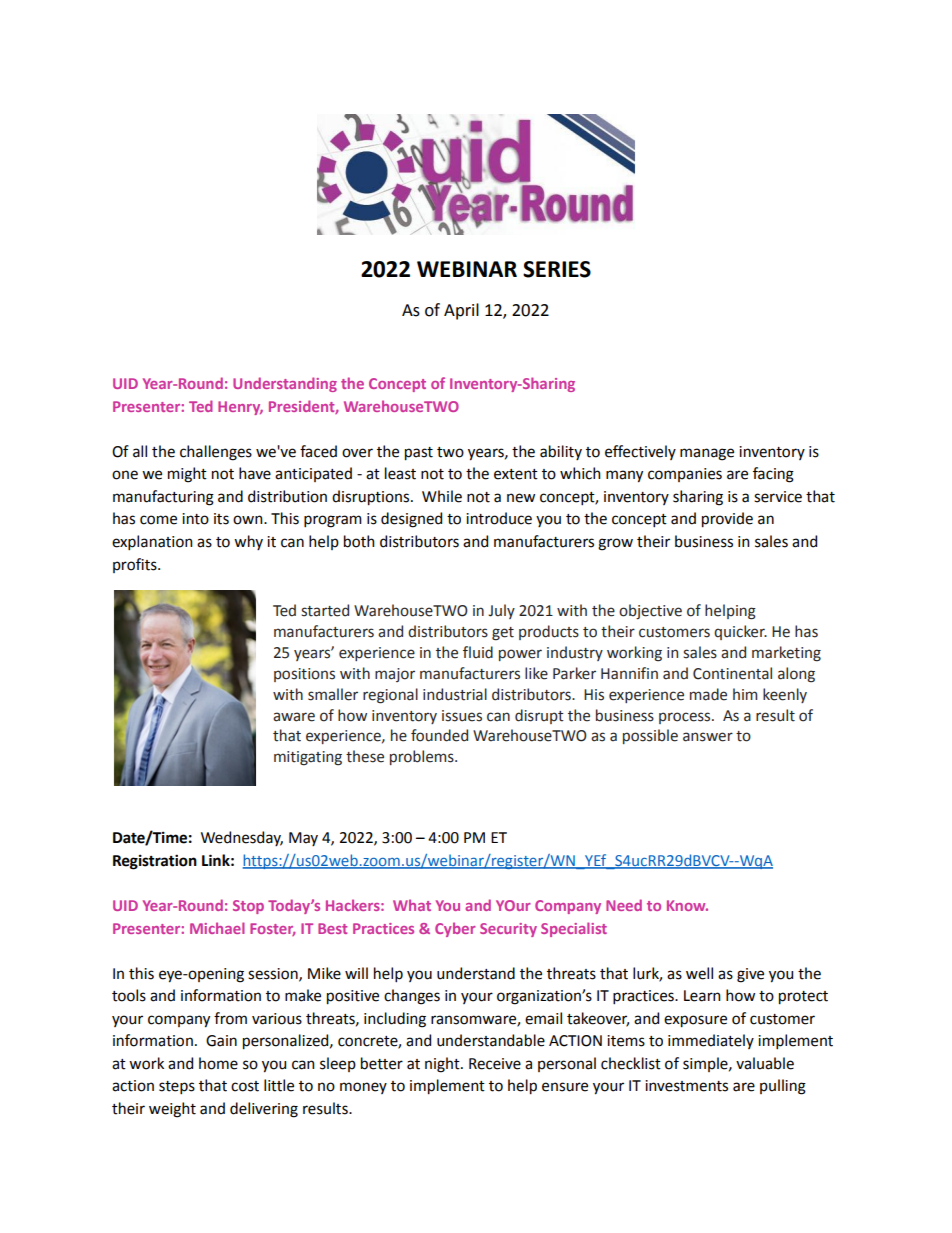 This screenshot has width=952, height=1233. Describe the element at coordinates (242, 838) in the screenshot. I see `Wednesday` at that location.
